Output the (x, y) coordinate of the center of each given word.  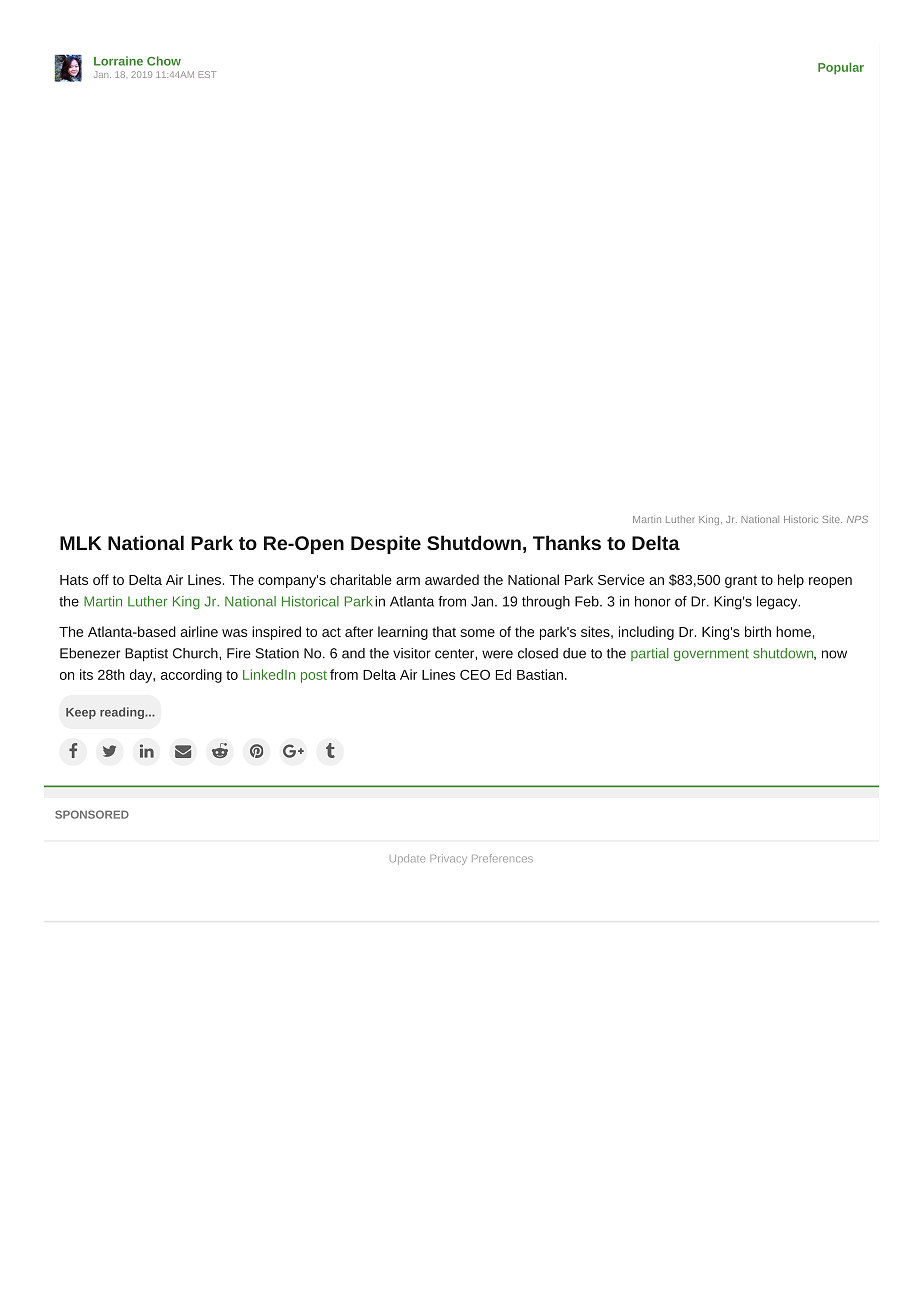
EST (207, 74)
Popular (841, 68)
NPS (857, 519)
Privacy (448, 859)
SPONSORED (92, 814)
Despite (386, 544)
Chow (164, 61)
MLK (81, 543)
